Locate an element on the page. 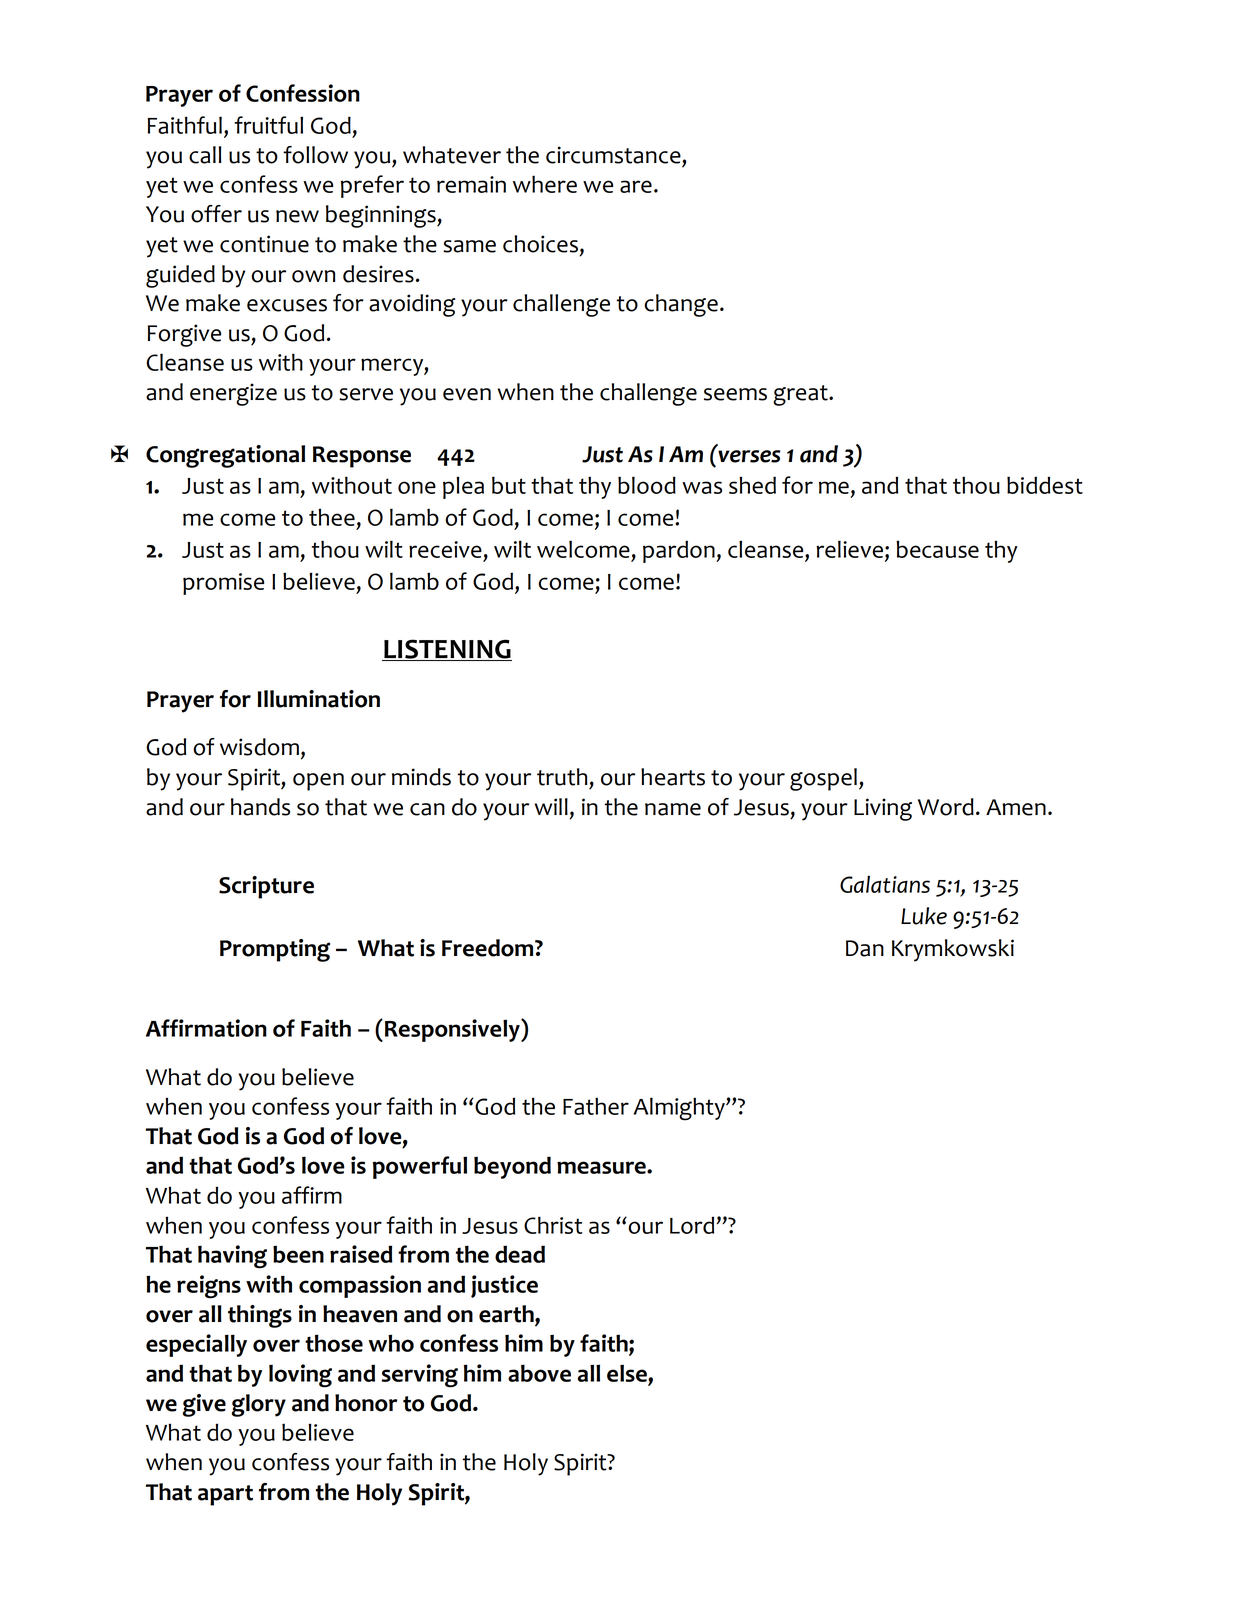 This document has height=1602, width=1238. are is located at coordinates (636, 186).
